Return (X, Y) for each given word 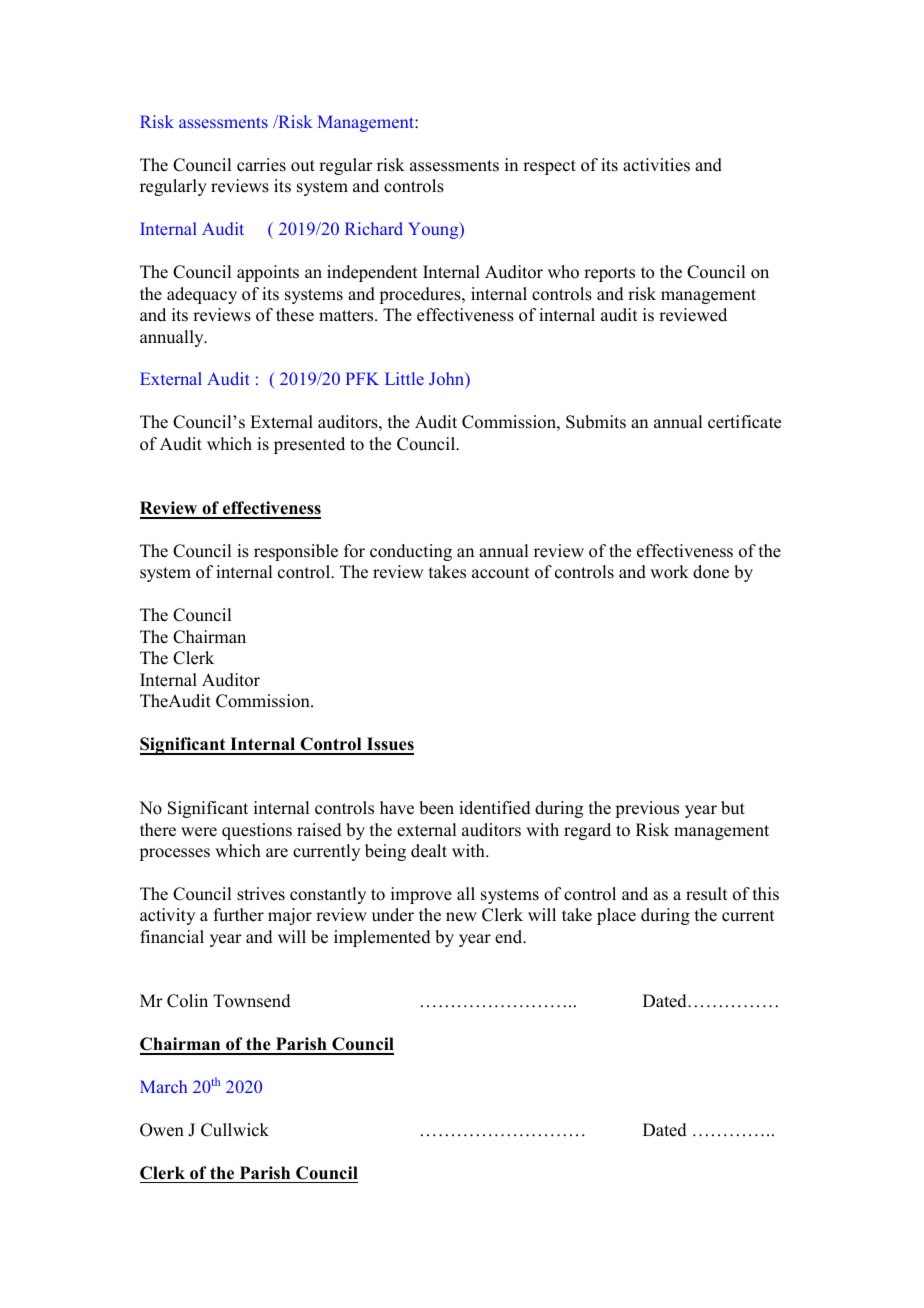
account (500, 573)
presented (309, 445)
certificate (744, 422)
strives (261, 894)
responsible (296, 552)
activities (656, 165)
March (163, 1086)
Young (434, 230)
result (706, 894)
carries (261, 165)
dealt (429, 851)
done (711, 572)
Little (404, 378)
